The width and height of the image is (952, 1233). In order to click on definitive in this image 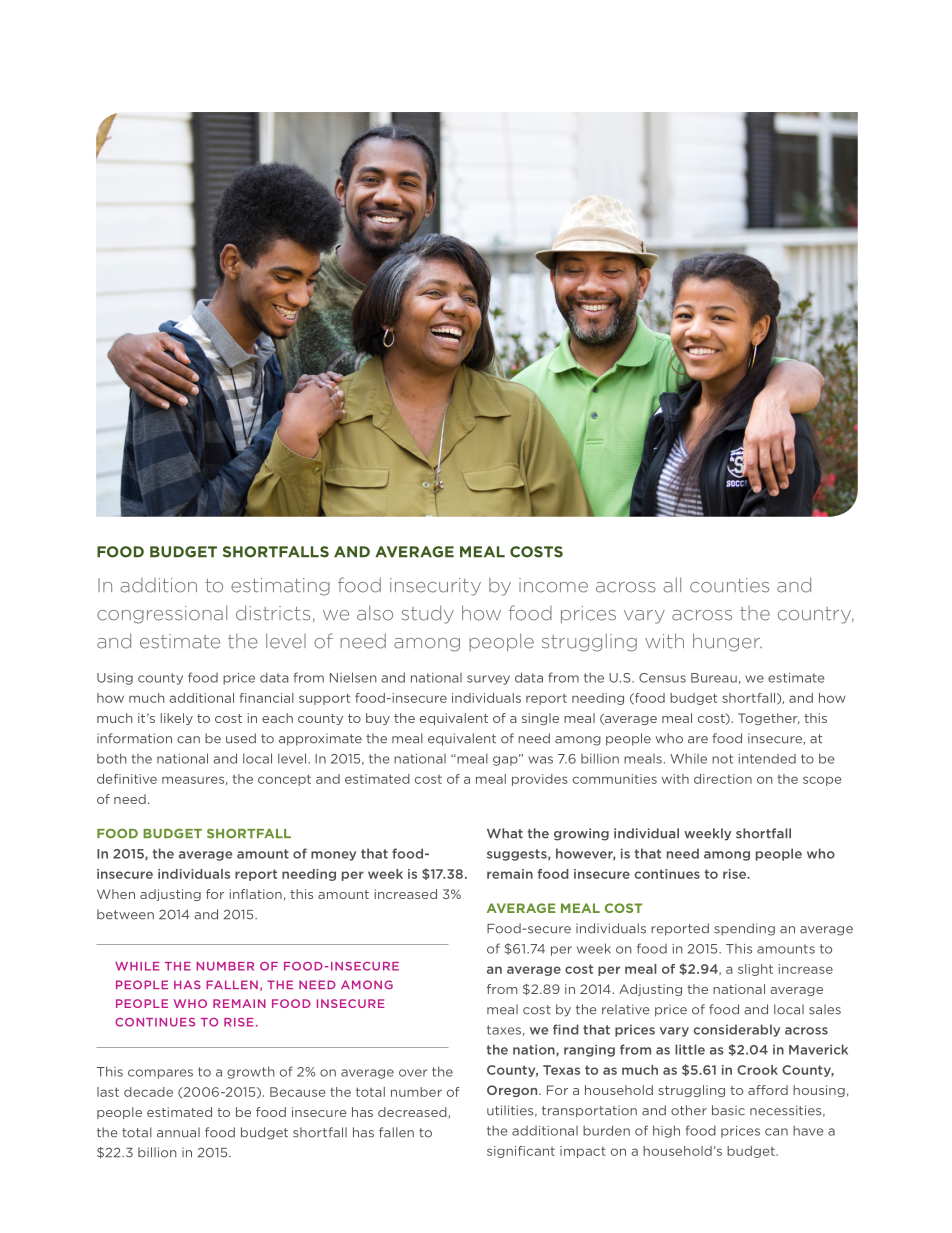, I will do `click(127, 779)`.
